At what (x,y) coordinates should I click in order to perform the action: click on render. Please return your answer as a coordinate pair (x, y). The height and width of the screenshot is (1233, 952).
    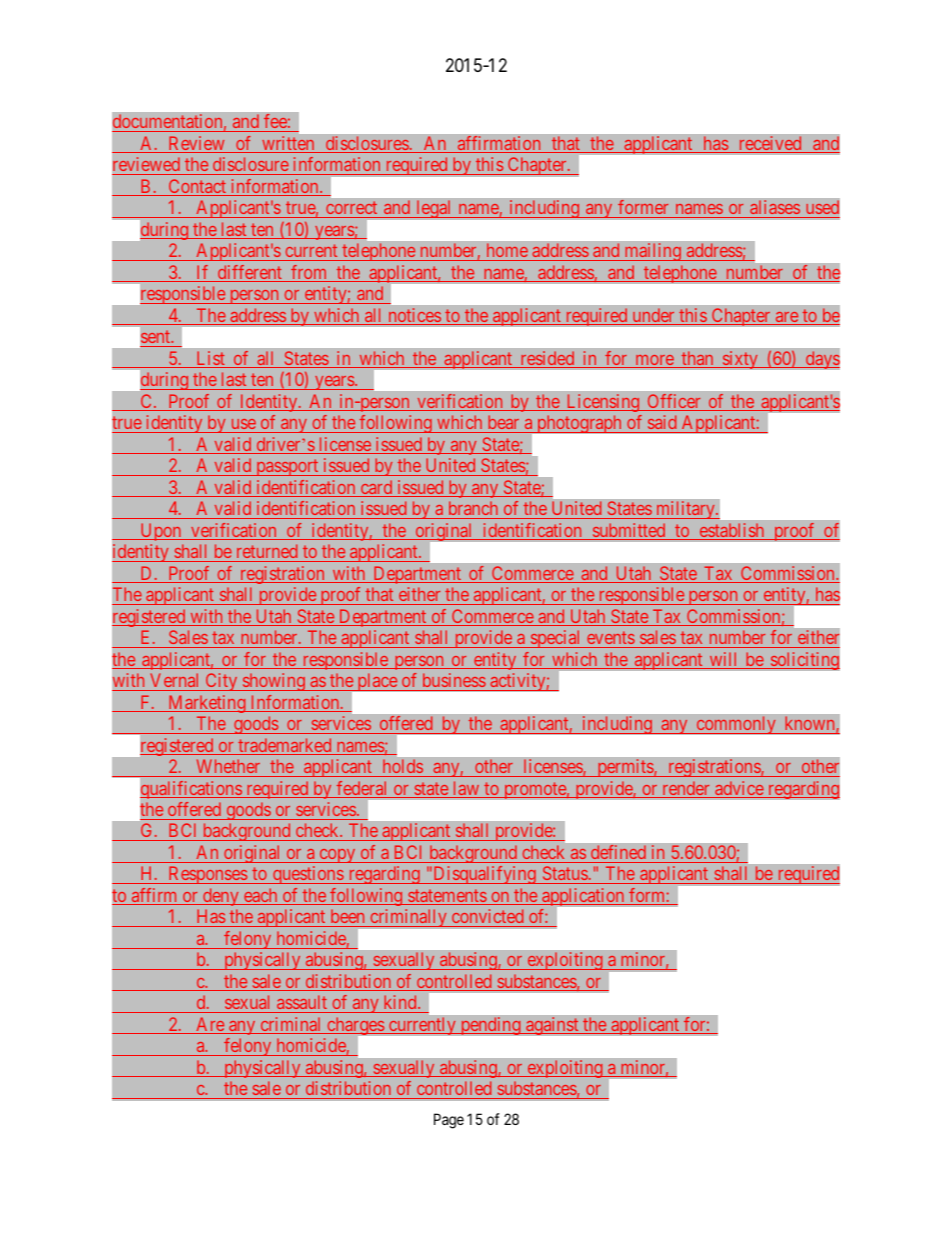
    Looking at the image, I should click on (686, 789).
